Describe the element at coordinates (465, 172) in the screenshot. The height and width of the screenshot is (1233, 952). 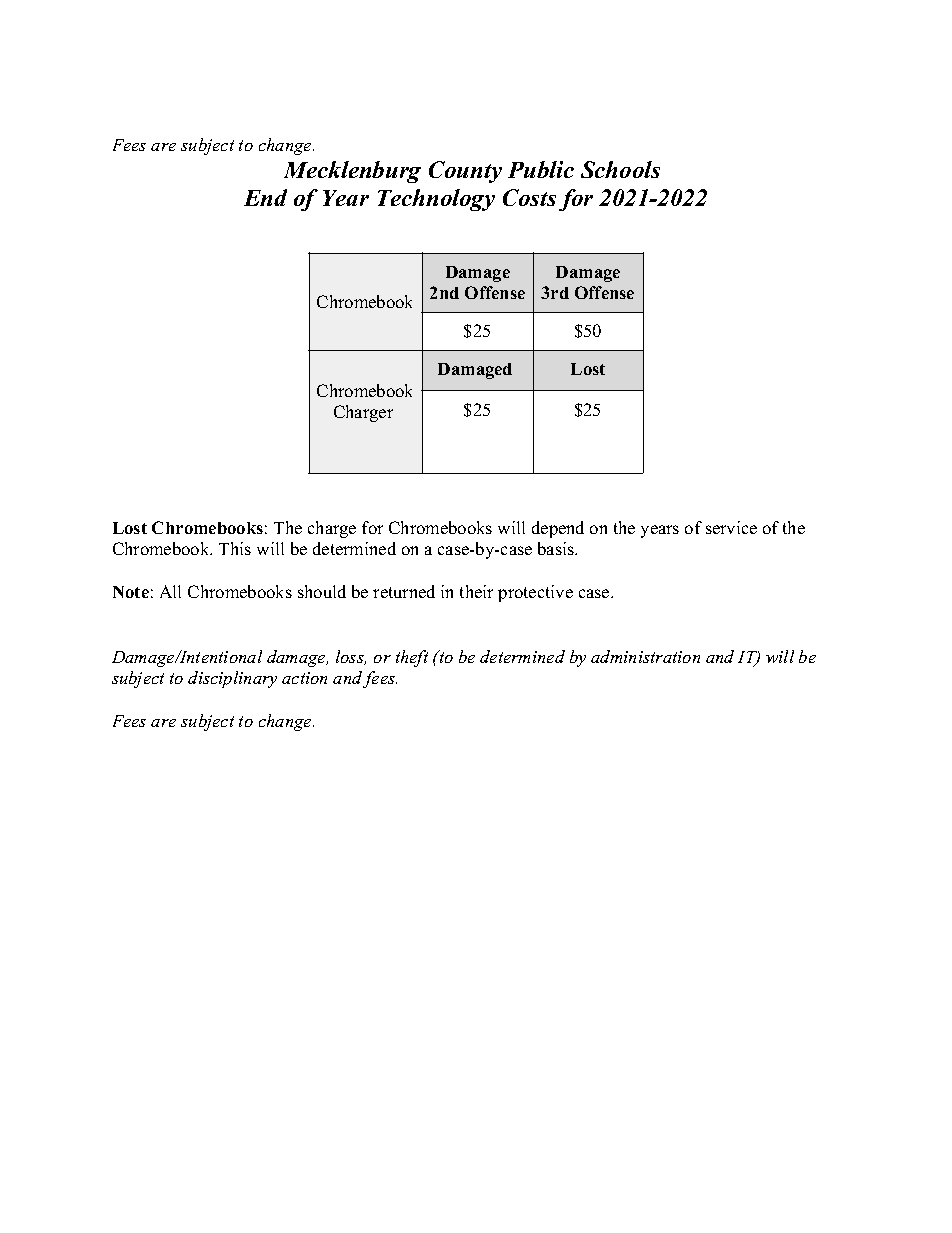
I see `County` at that location.
